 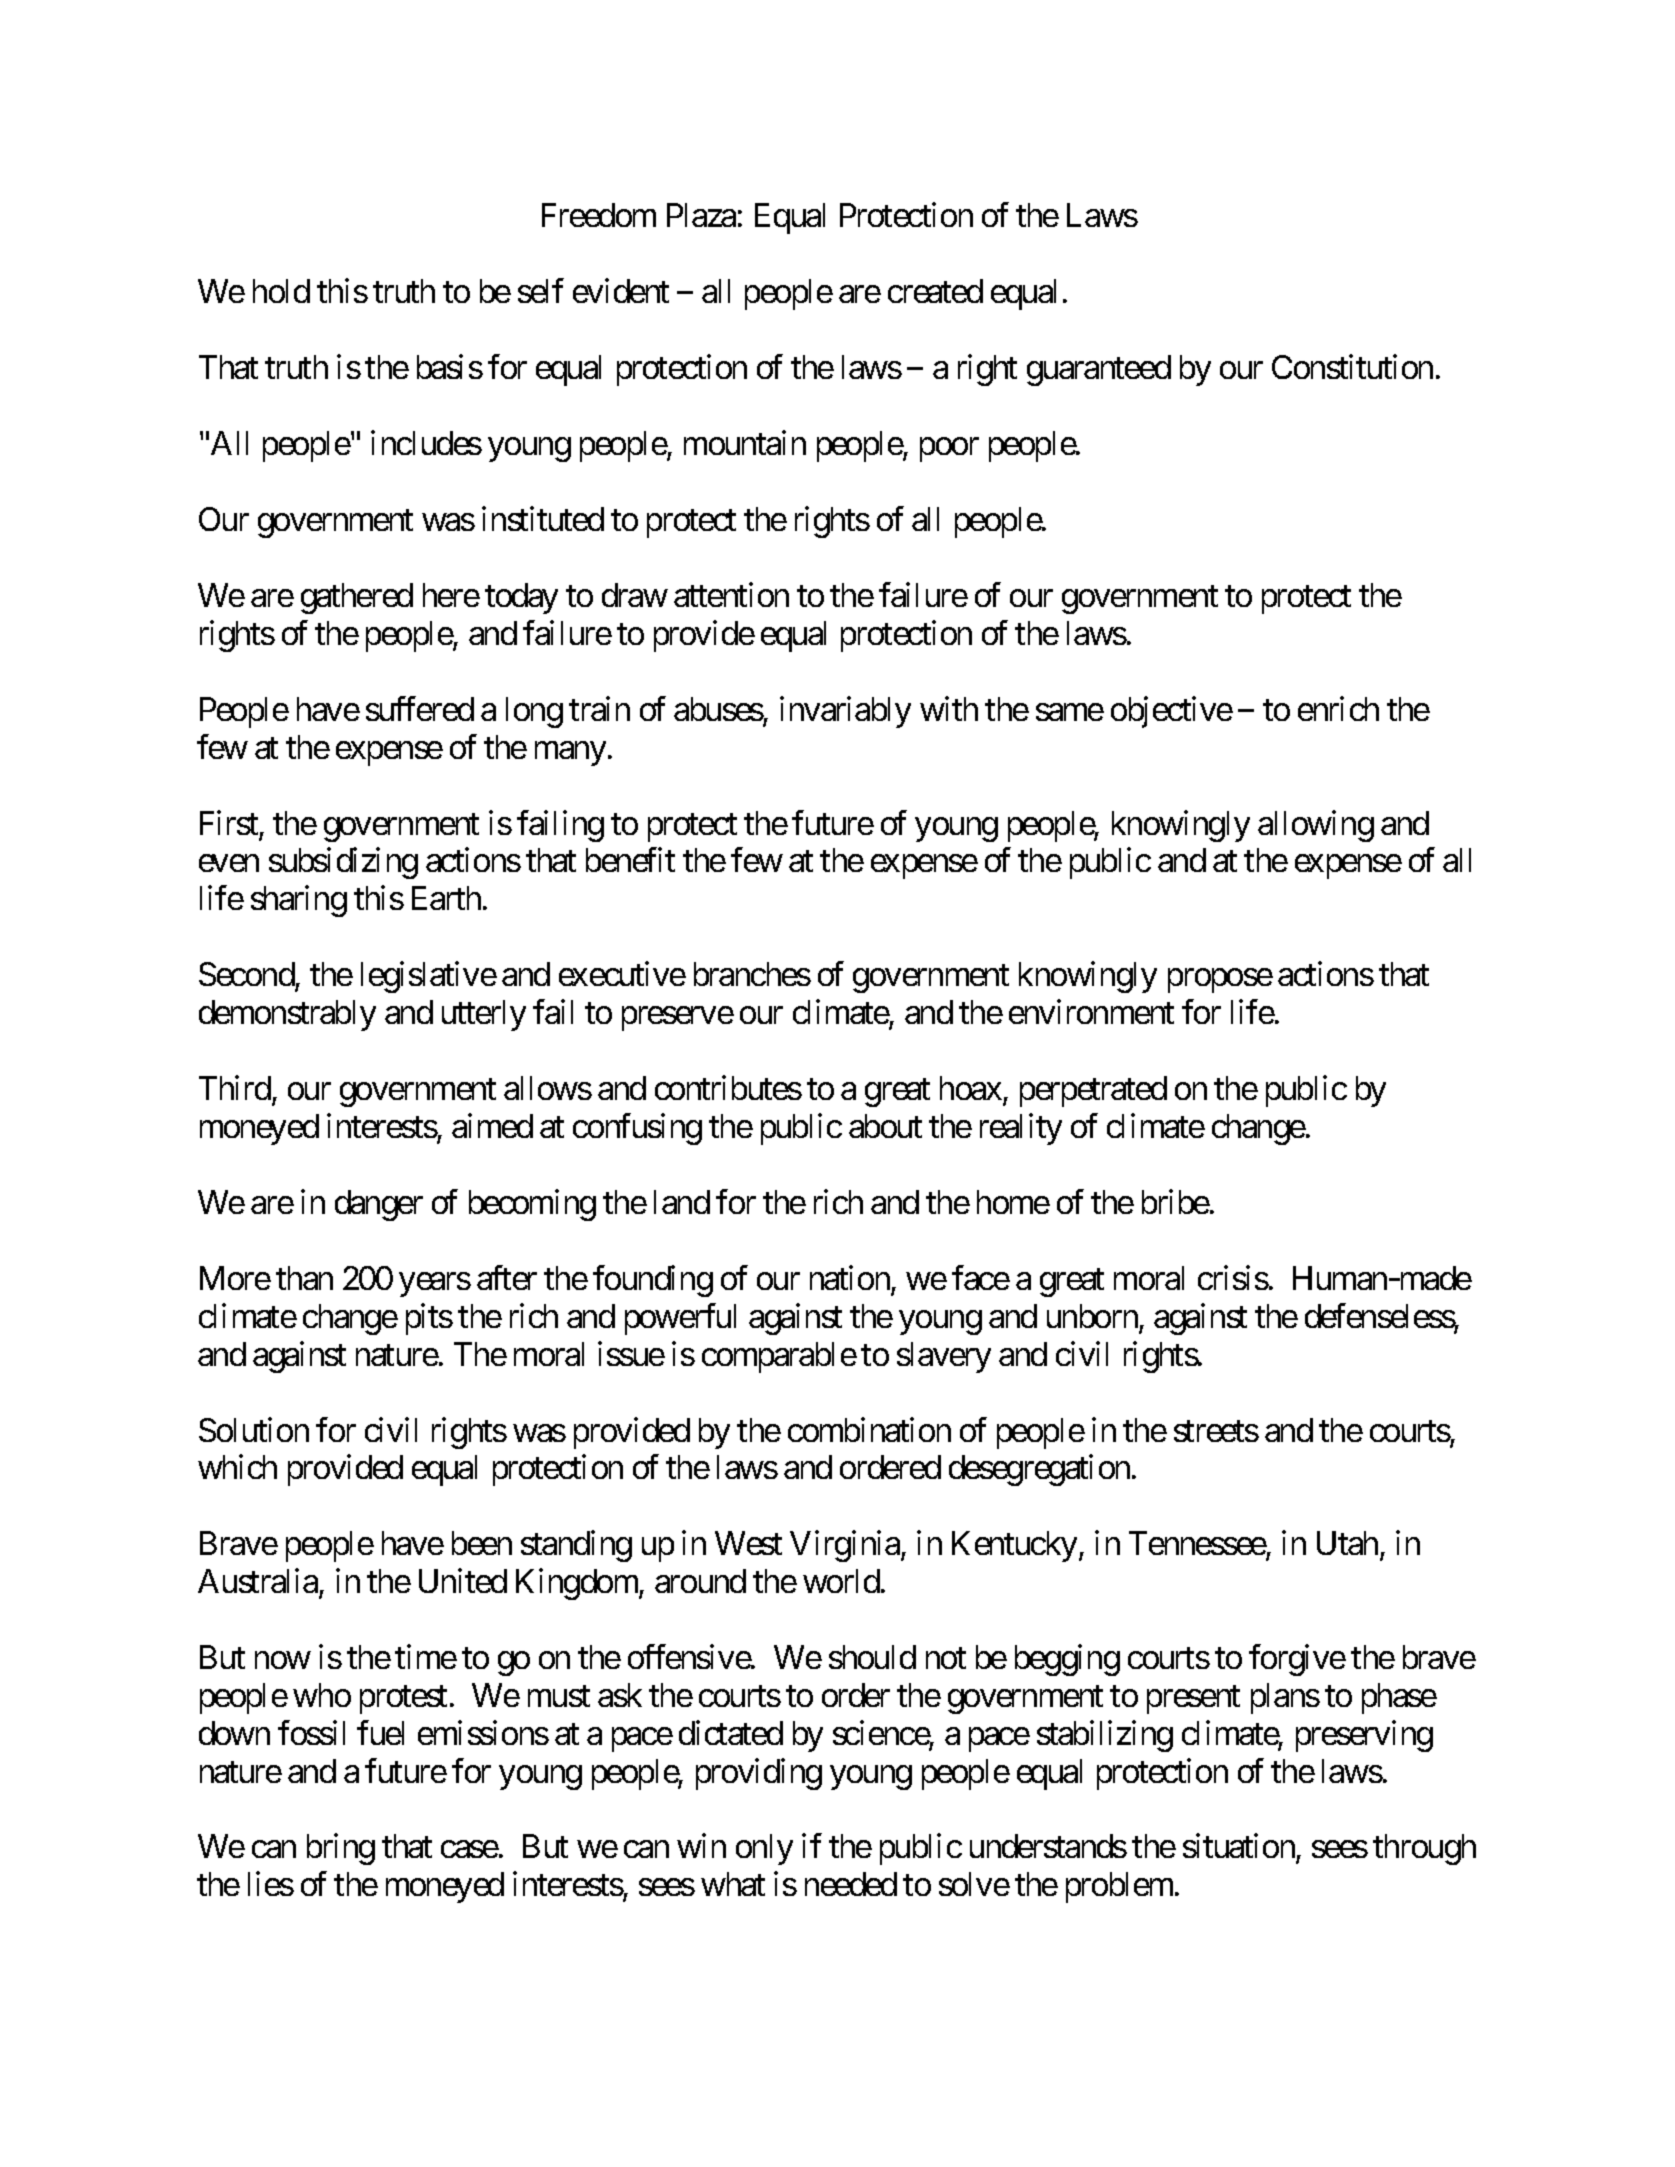 What do you see at coordinates (935, 291) in the page?
I see `created` at bounding box center [935, 291].
